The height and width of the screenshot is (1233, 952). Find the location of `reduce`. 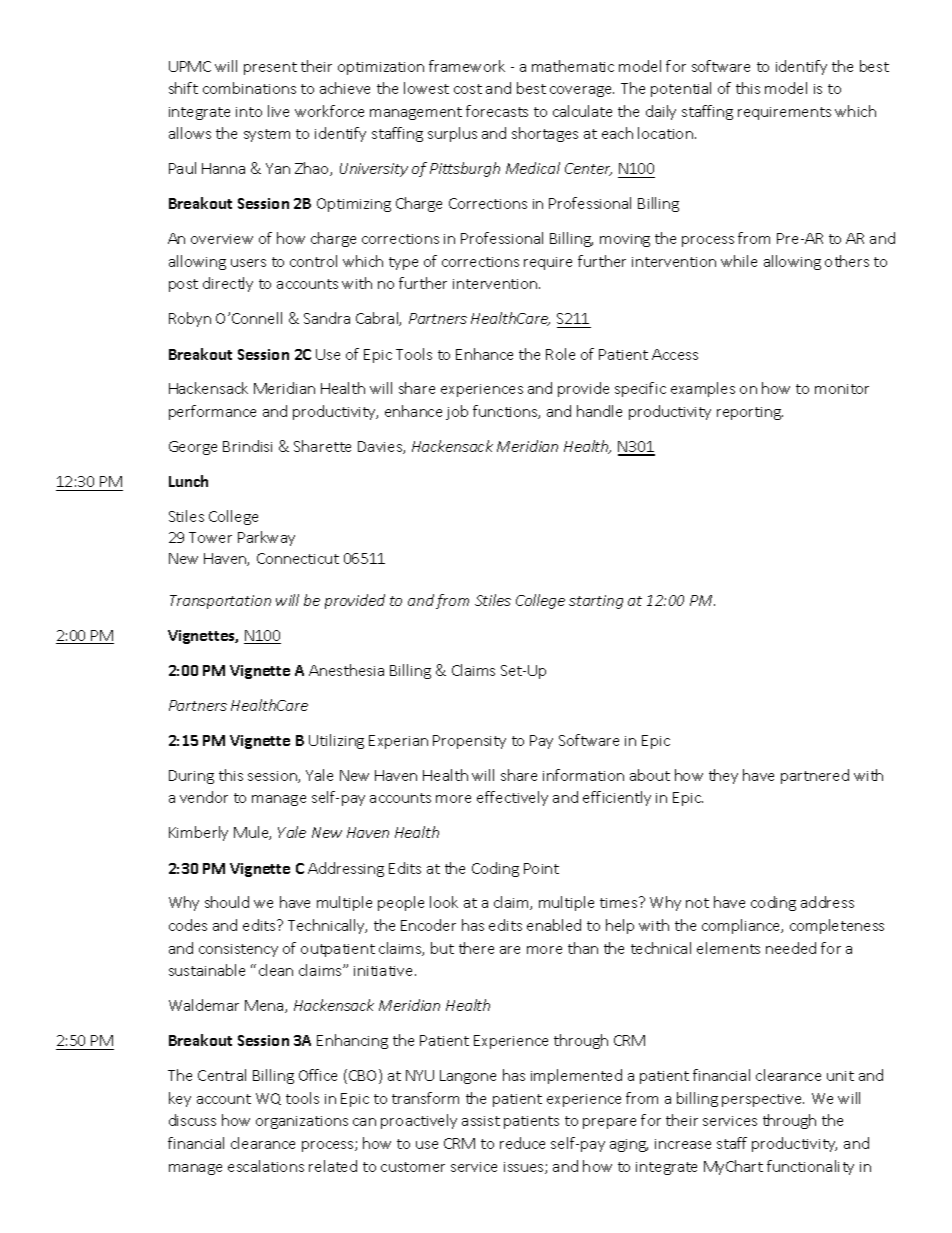

reduce is located at coordinates (522, 1143).
